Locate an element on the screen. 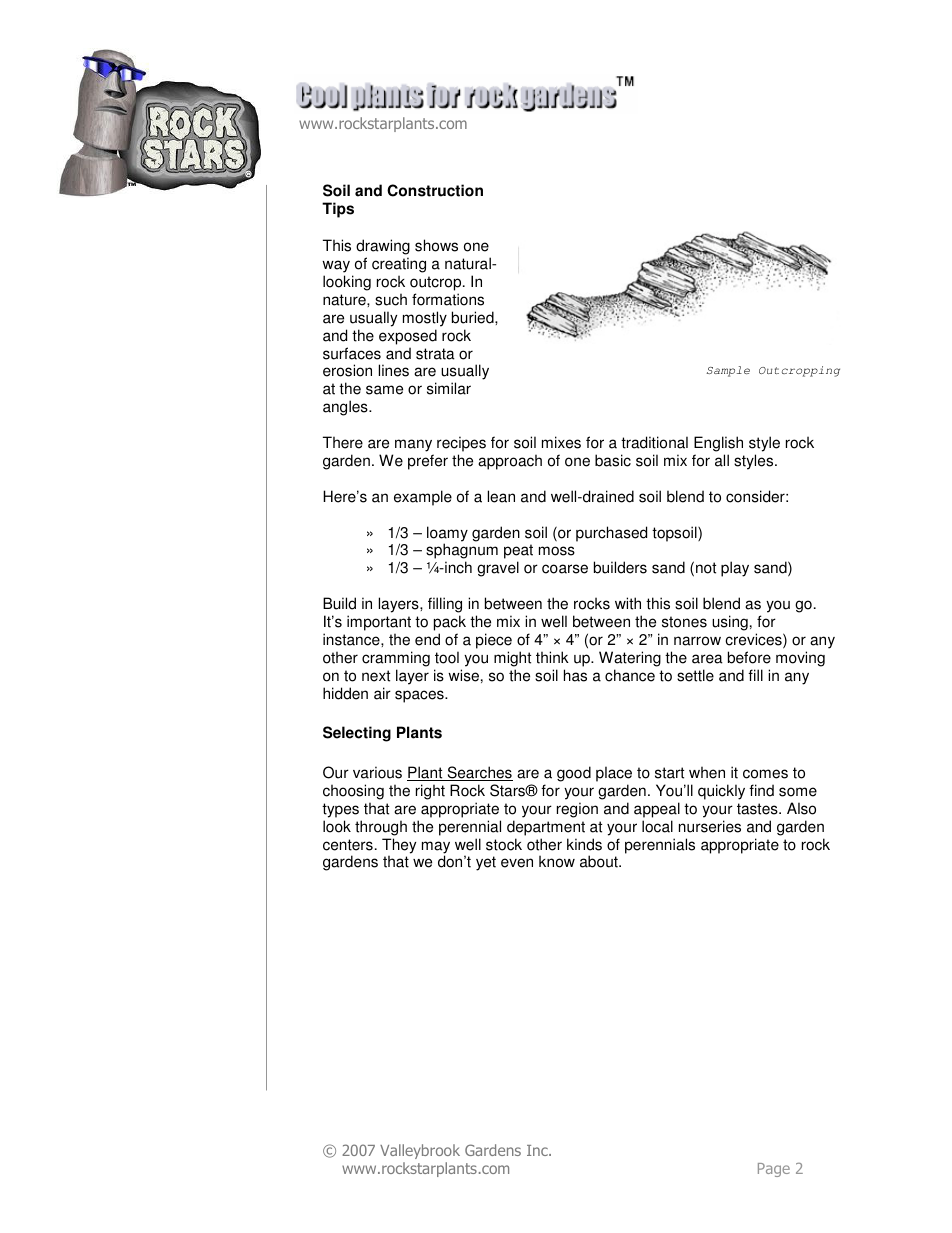 Image resolution: width=952 pixels, height=1233 pixels. tastes is located at coordinates (758, 809).
